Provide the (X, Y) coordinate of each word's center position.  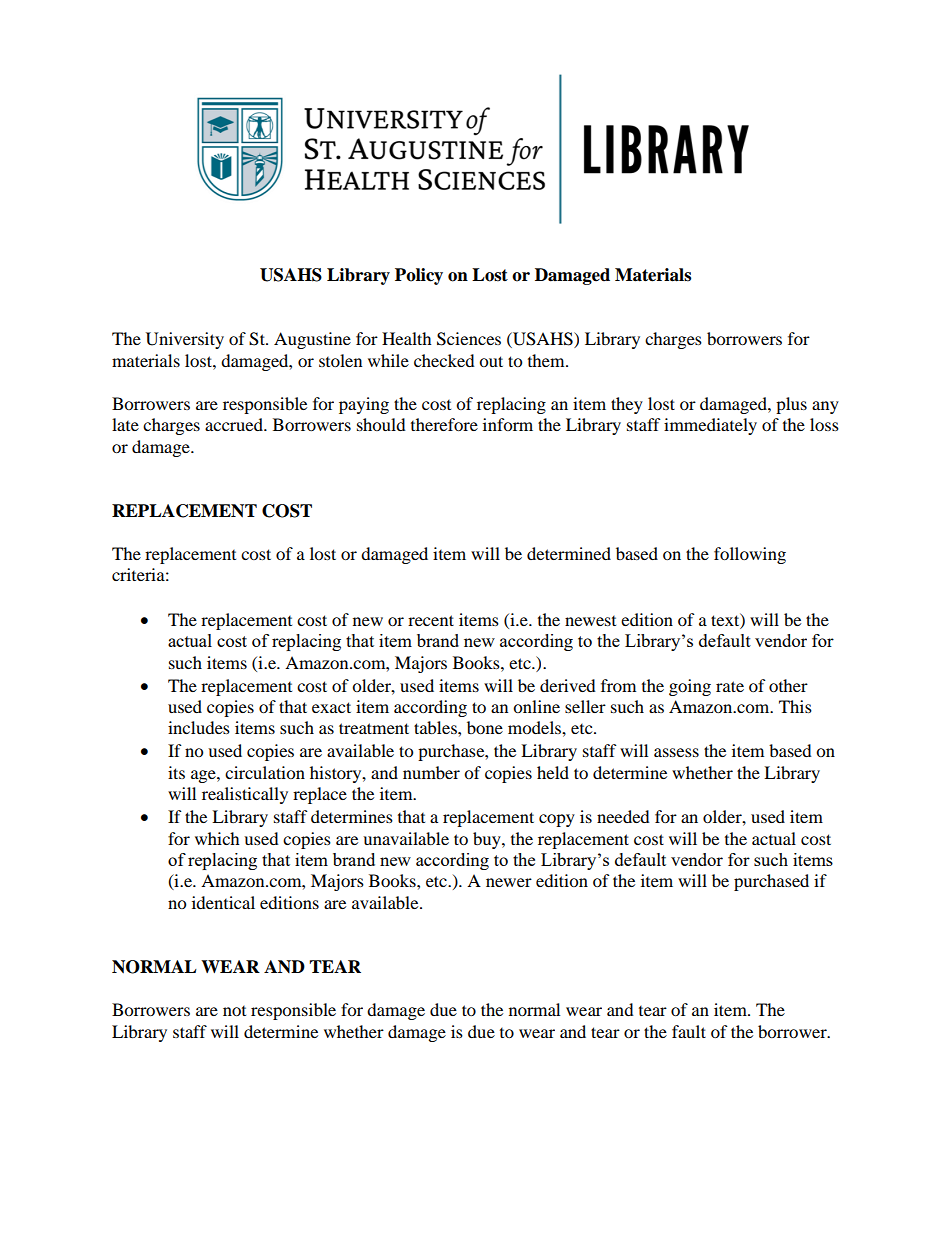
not (234, 1011)
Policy (419, 276)
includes (199, 727)
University (185, 340)
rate (730, 686)
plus (791, 405)
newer (509, 882)
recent (431, 620)
